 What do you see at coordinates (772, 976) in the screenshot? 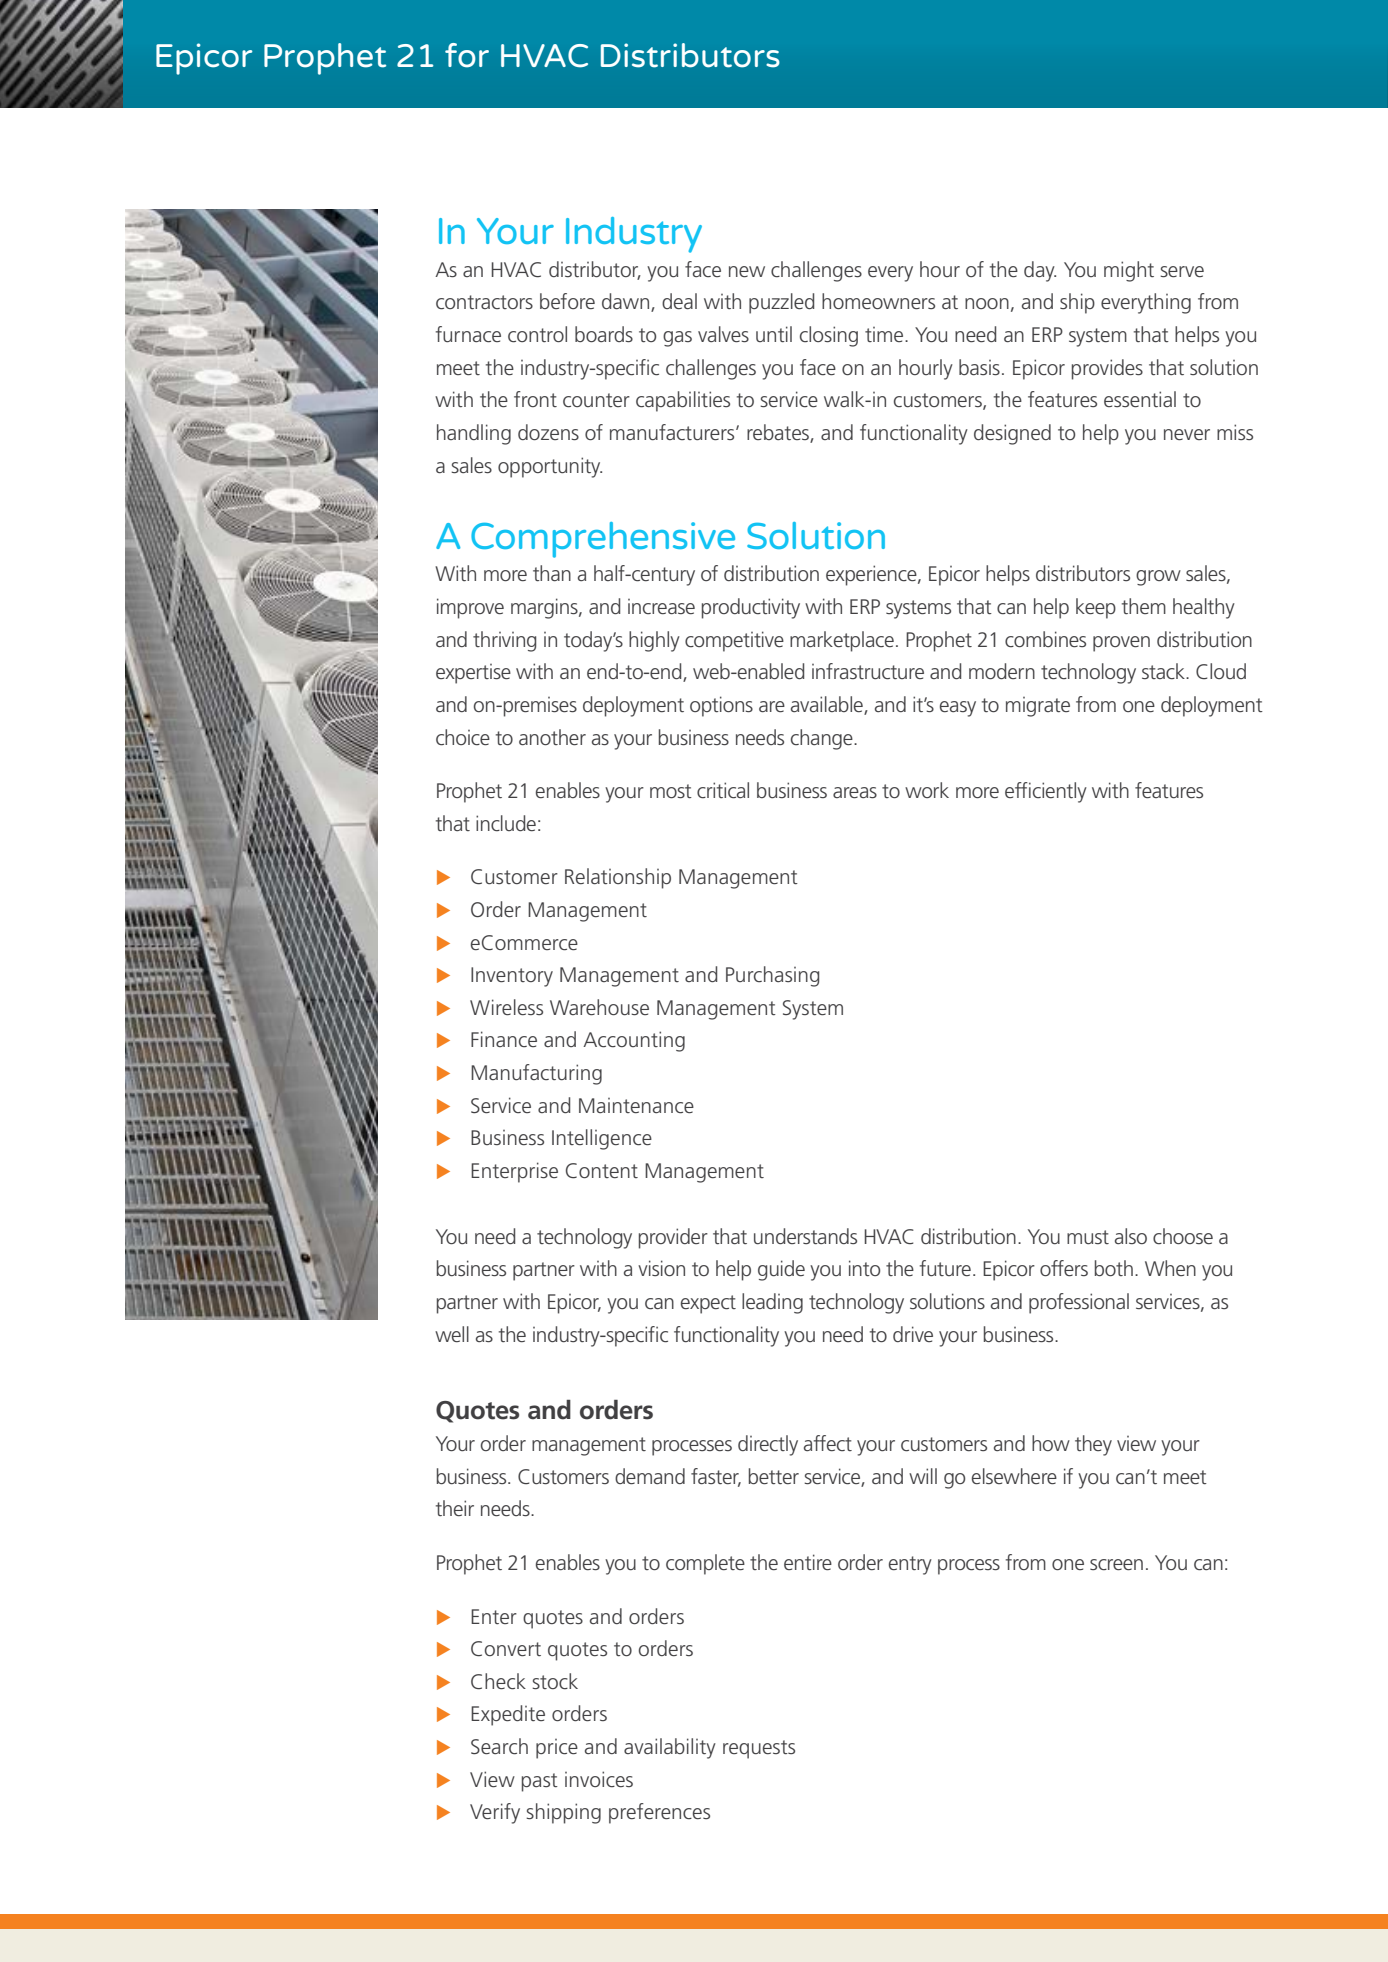
I see `Purchasing` at bounding box center [772, 976].
